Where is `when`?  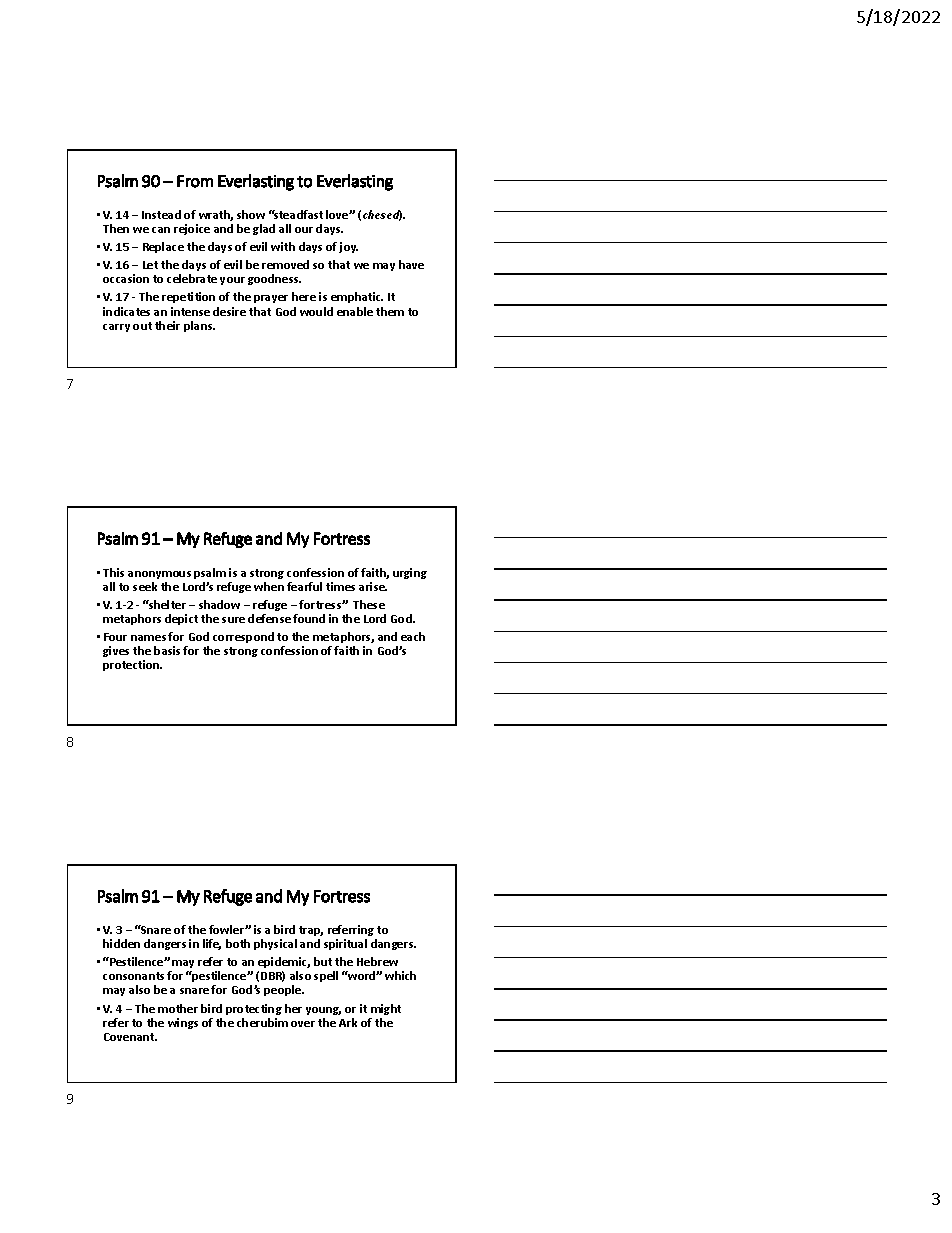
when is located at coordinates (269, 586).
